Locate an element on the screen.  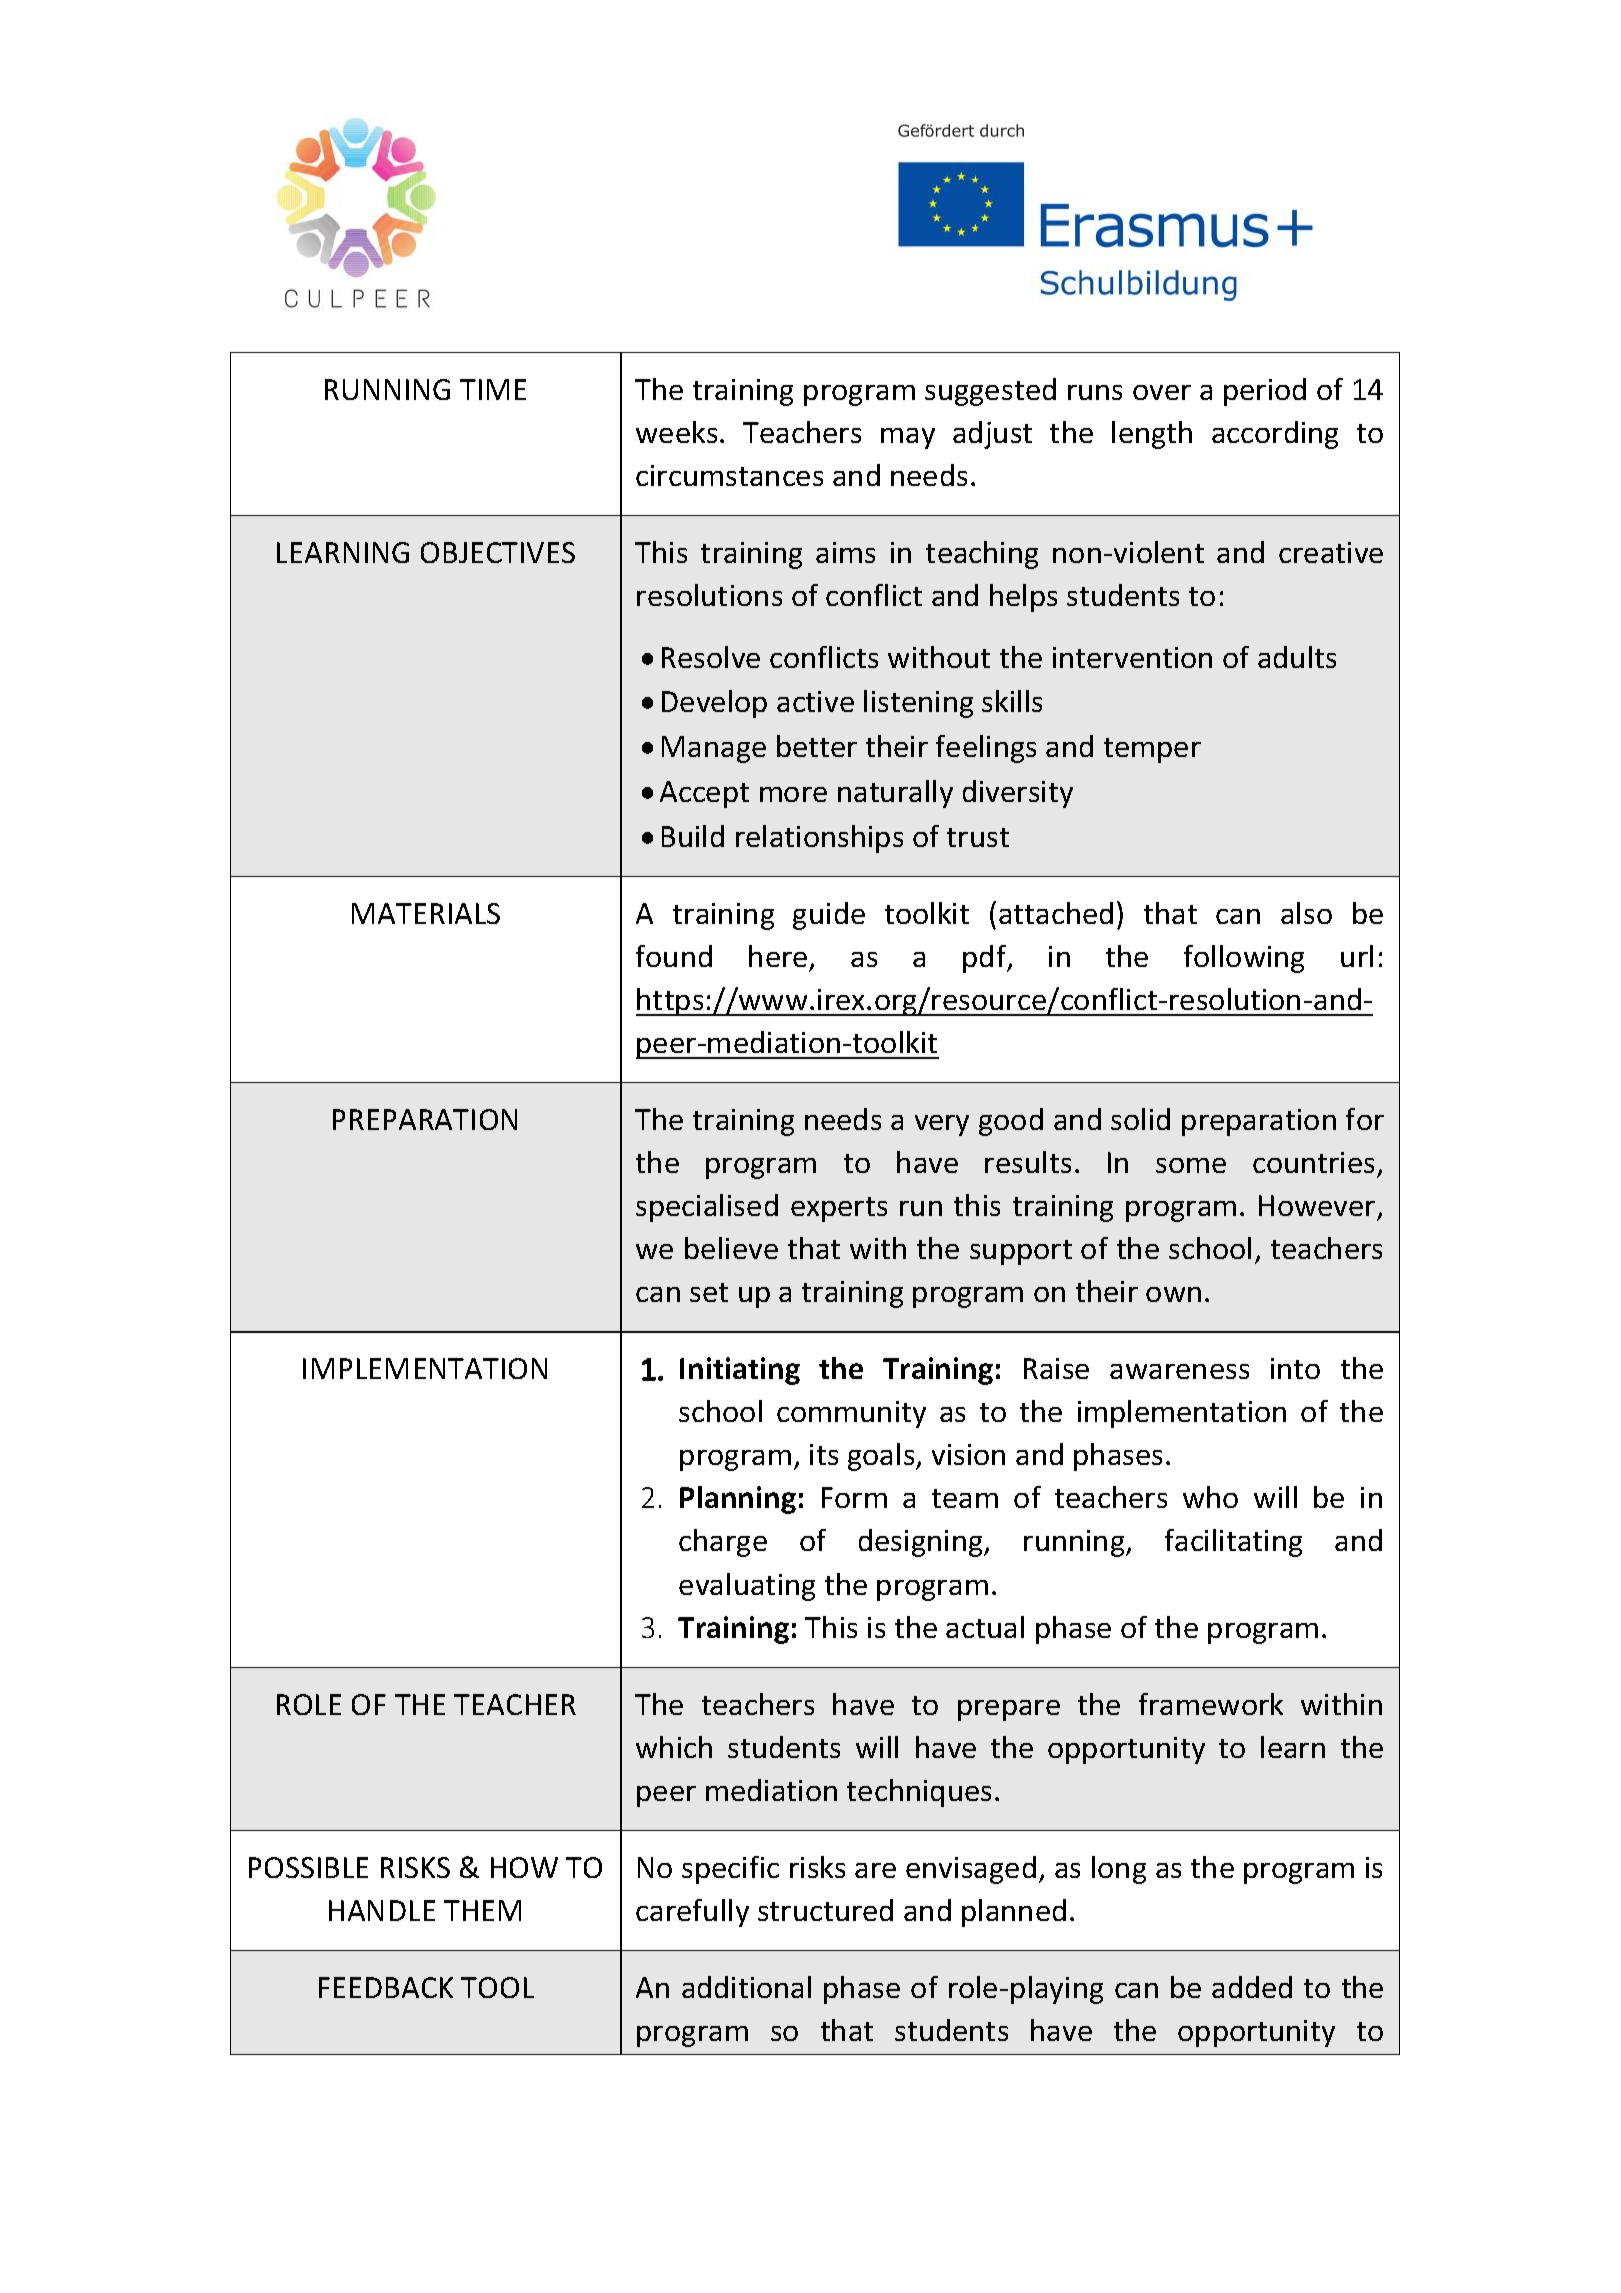
MATERIALS is located at coordinates (426, 913).
